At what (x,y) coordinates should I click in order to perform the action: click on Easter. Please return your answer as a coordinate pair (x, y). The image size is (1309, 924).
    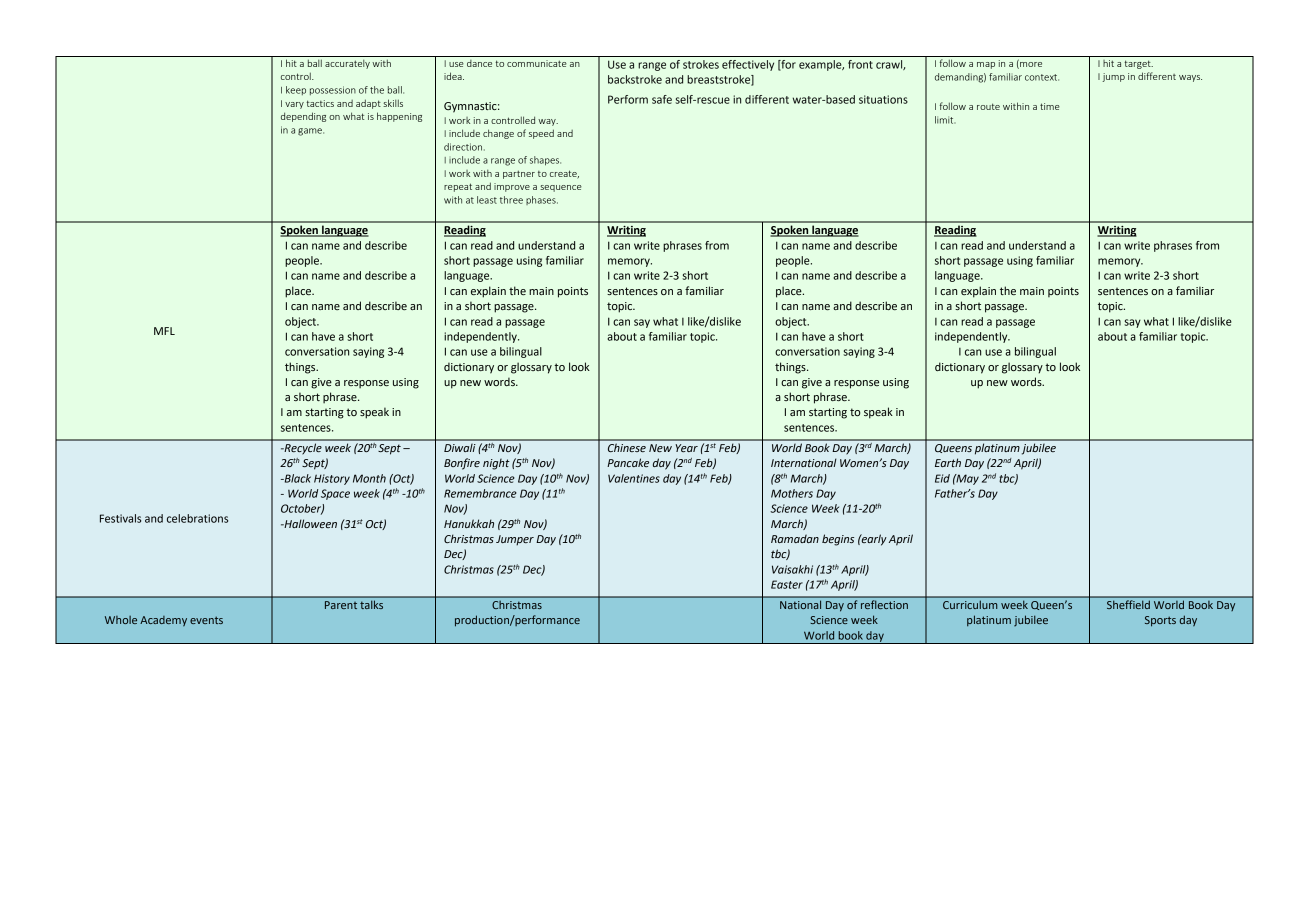
    Looking at the image, I should click on (787, 584).
